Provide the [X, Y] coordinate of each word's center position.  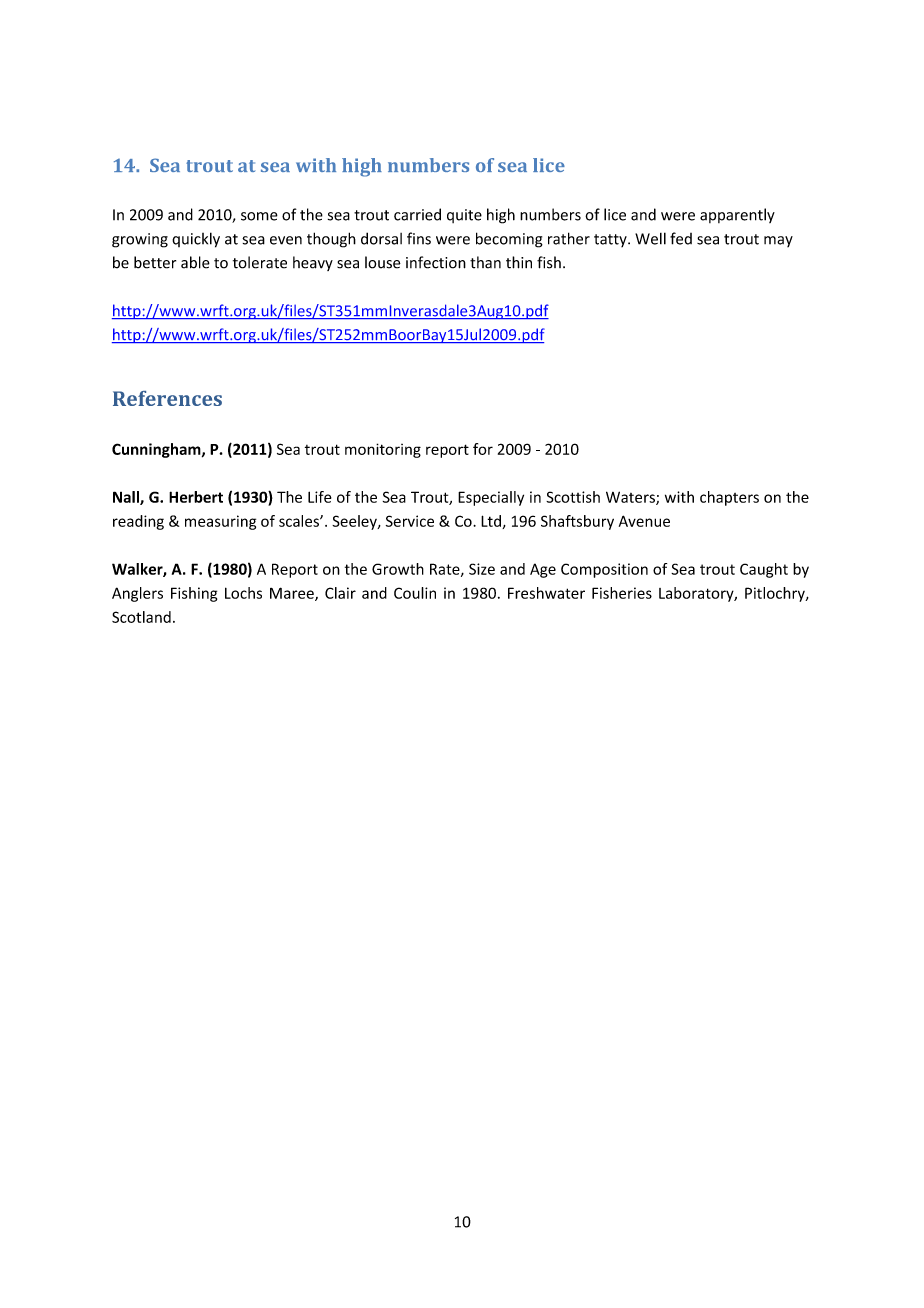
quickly [196, 240]
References [167, 398]
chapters [729, 498]
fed [681, 238]
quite [464, 216]
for [483, 449]
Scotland [141, 617]
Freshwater [546, 593]
